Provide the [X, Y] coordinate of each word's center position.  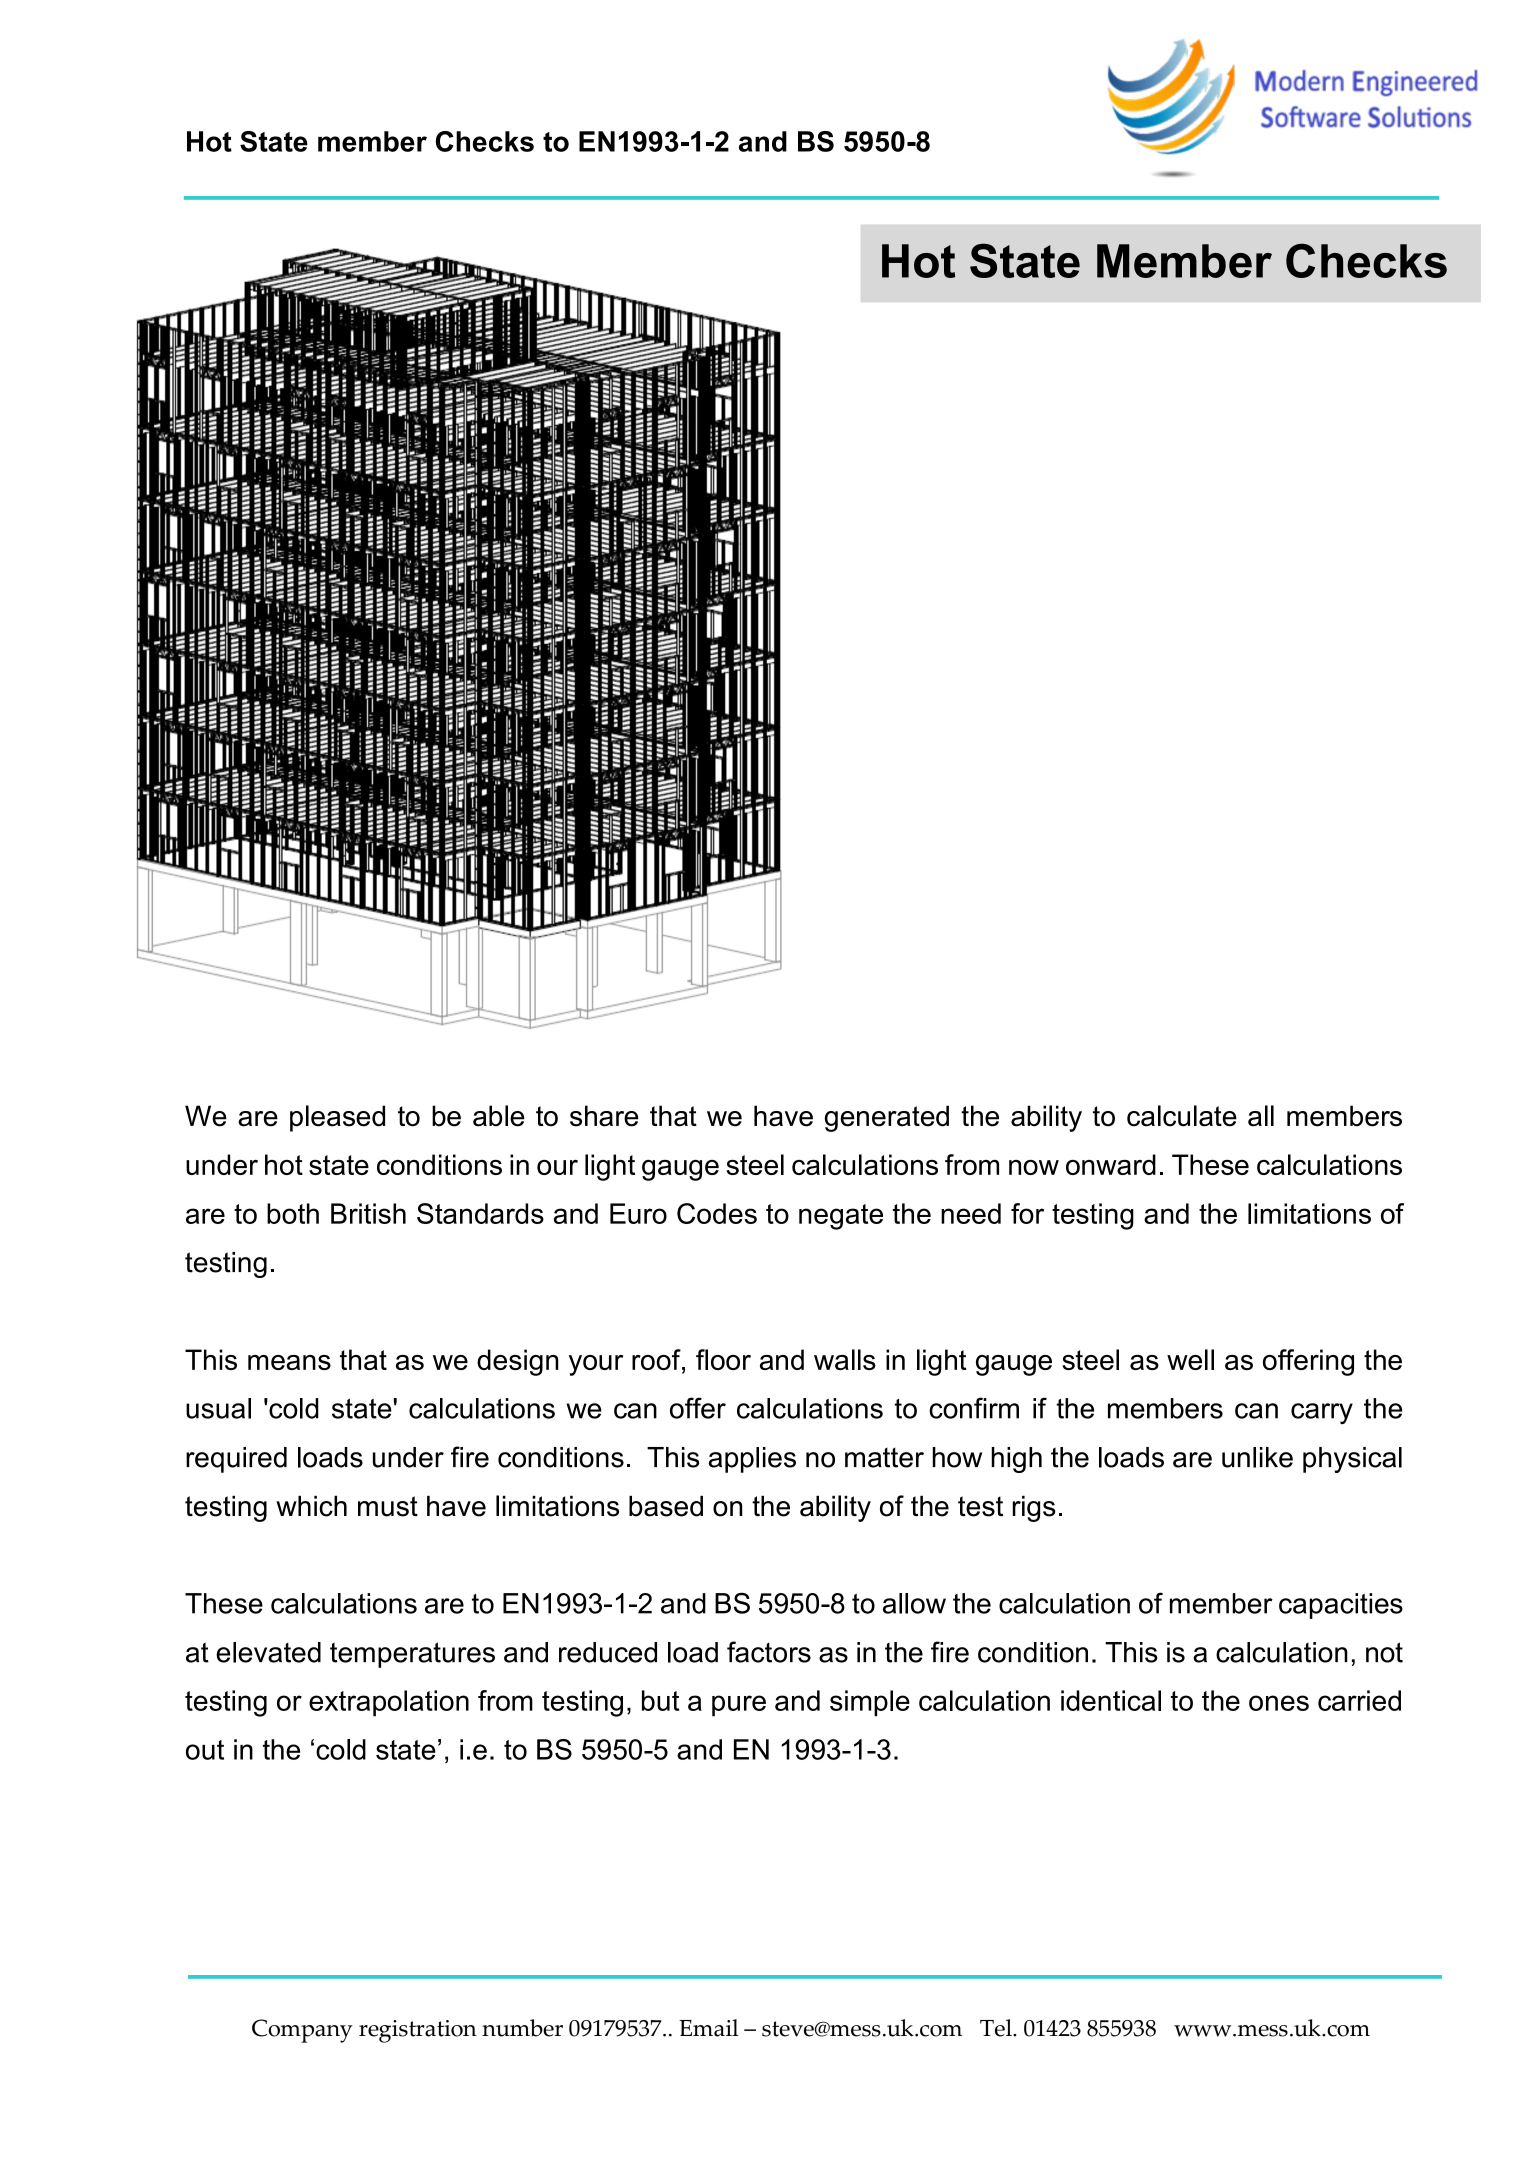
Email [708, 2028]
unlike [1257, 1457]
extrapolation [389, 1703]
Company [302, 2031]
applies [752, 1460]
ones [1279, 1703]
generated [887, 1118]
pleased [337, 1118]
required [236, 1460]
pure [739, 1706]
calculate [1182, 1116]
